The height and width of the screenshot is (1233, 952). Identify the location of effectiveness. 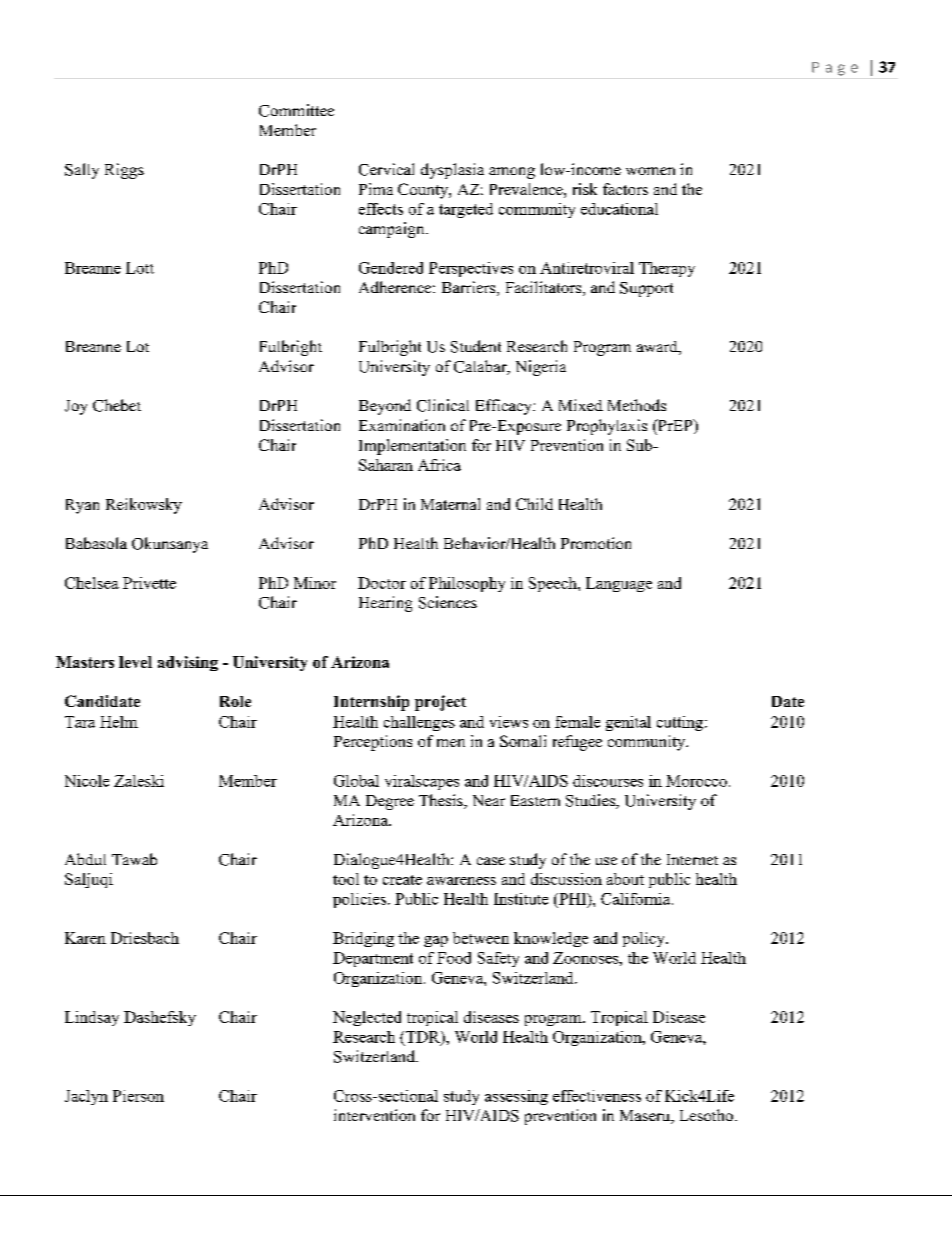
(597, 1096).
